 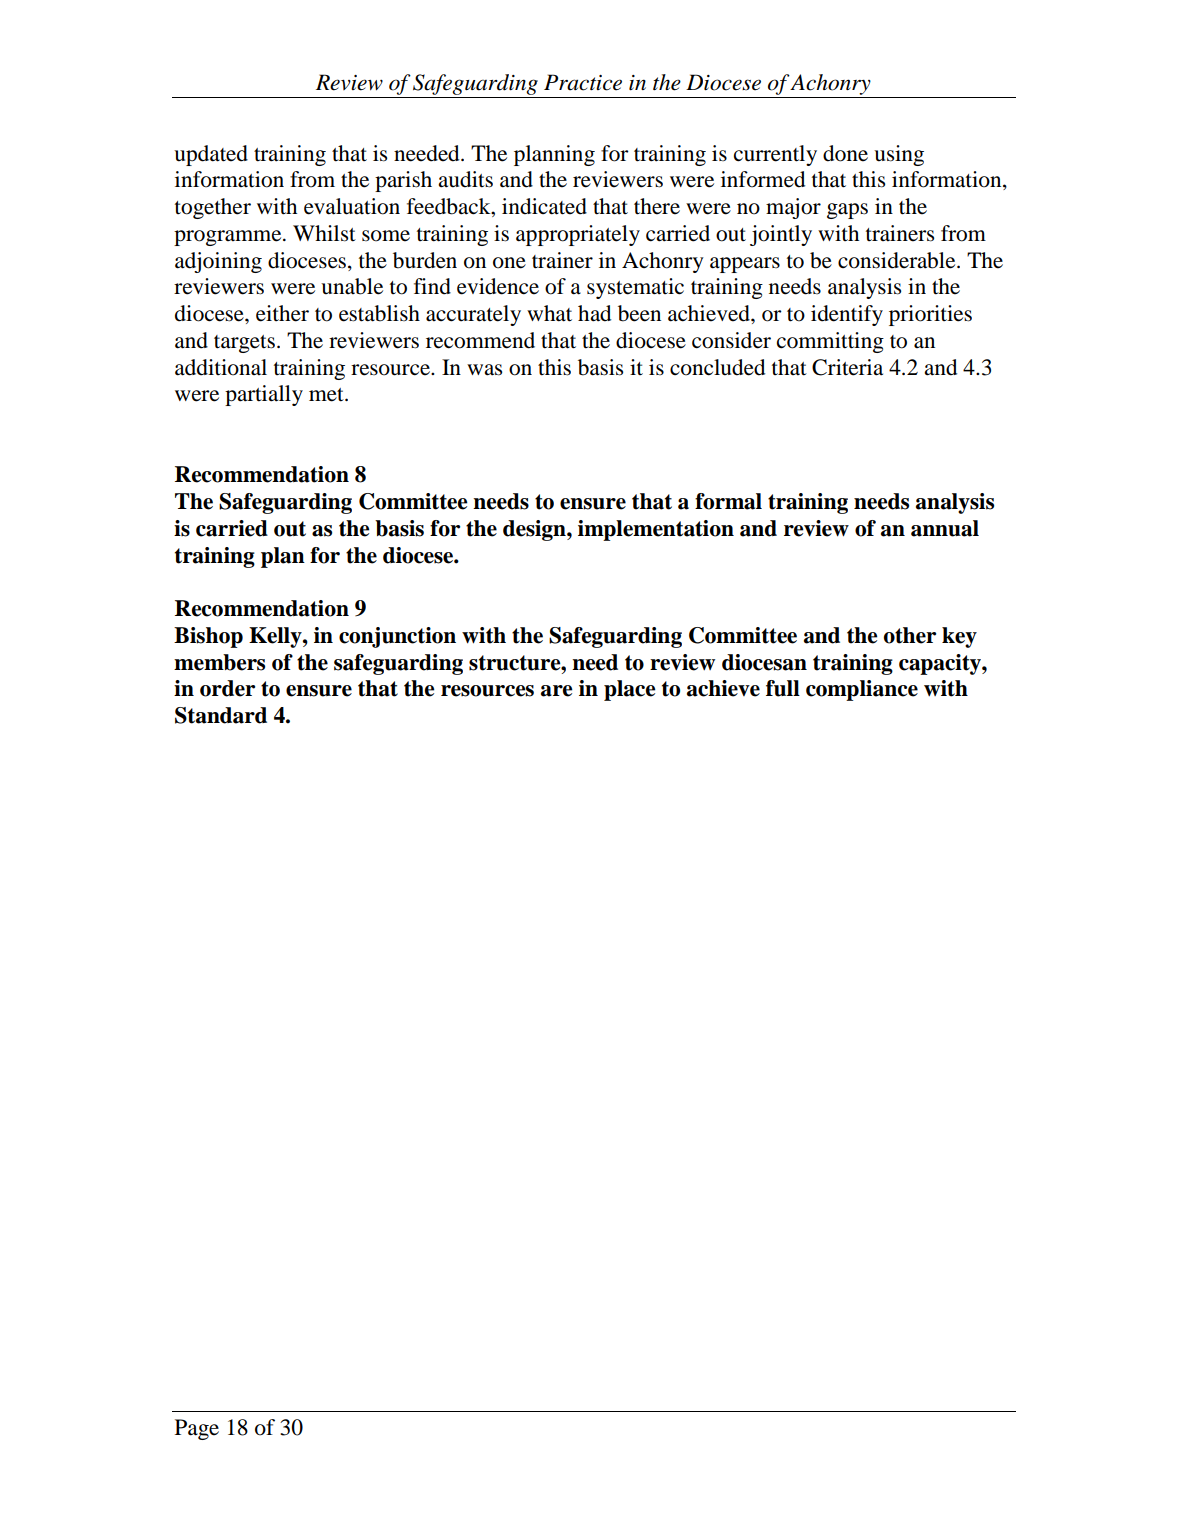 What do you see at coordinates (221, 715) in the image?
I see `Standard` at bounding box center [221, 715].
